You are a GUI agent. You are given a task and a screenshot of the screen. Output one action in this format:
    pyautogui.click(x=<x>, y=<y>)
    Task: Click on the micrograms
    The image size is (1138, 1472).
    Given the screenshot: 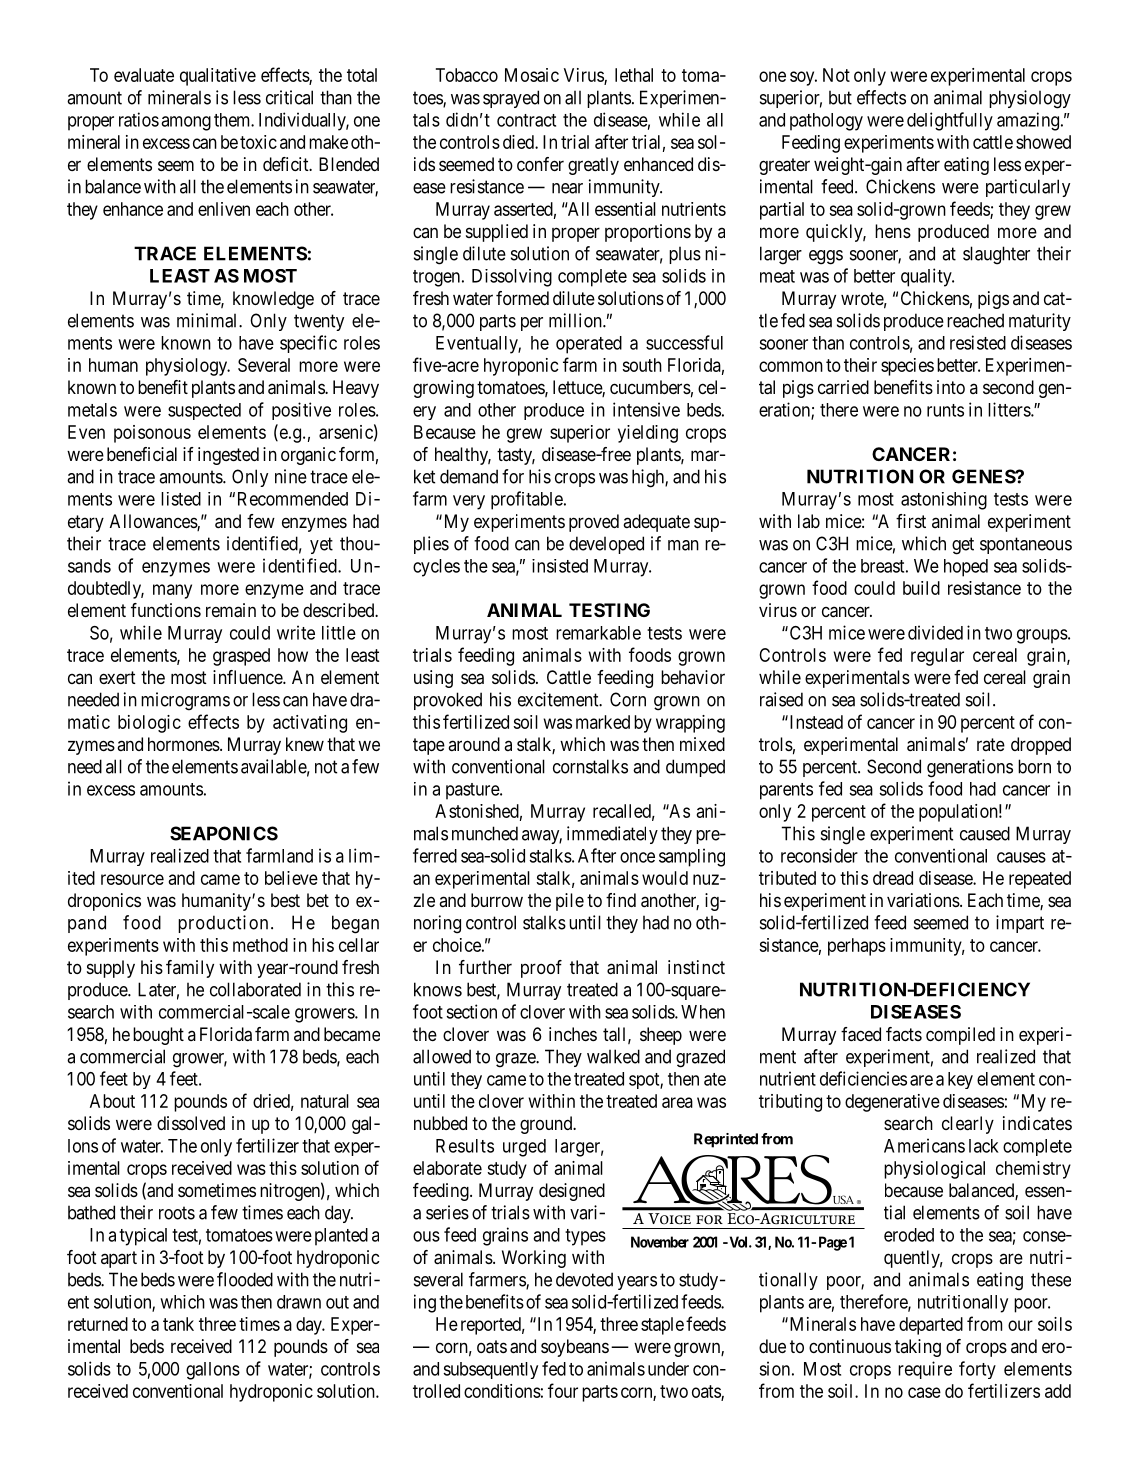 What is the action you would take?
    pyautogui.click(x=185, y=701)
